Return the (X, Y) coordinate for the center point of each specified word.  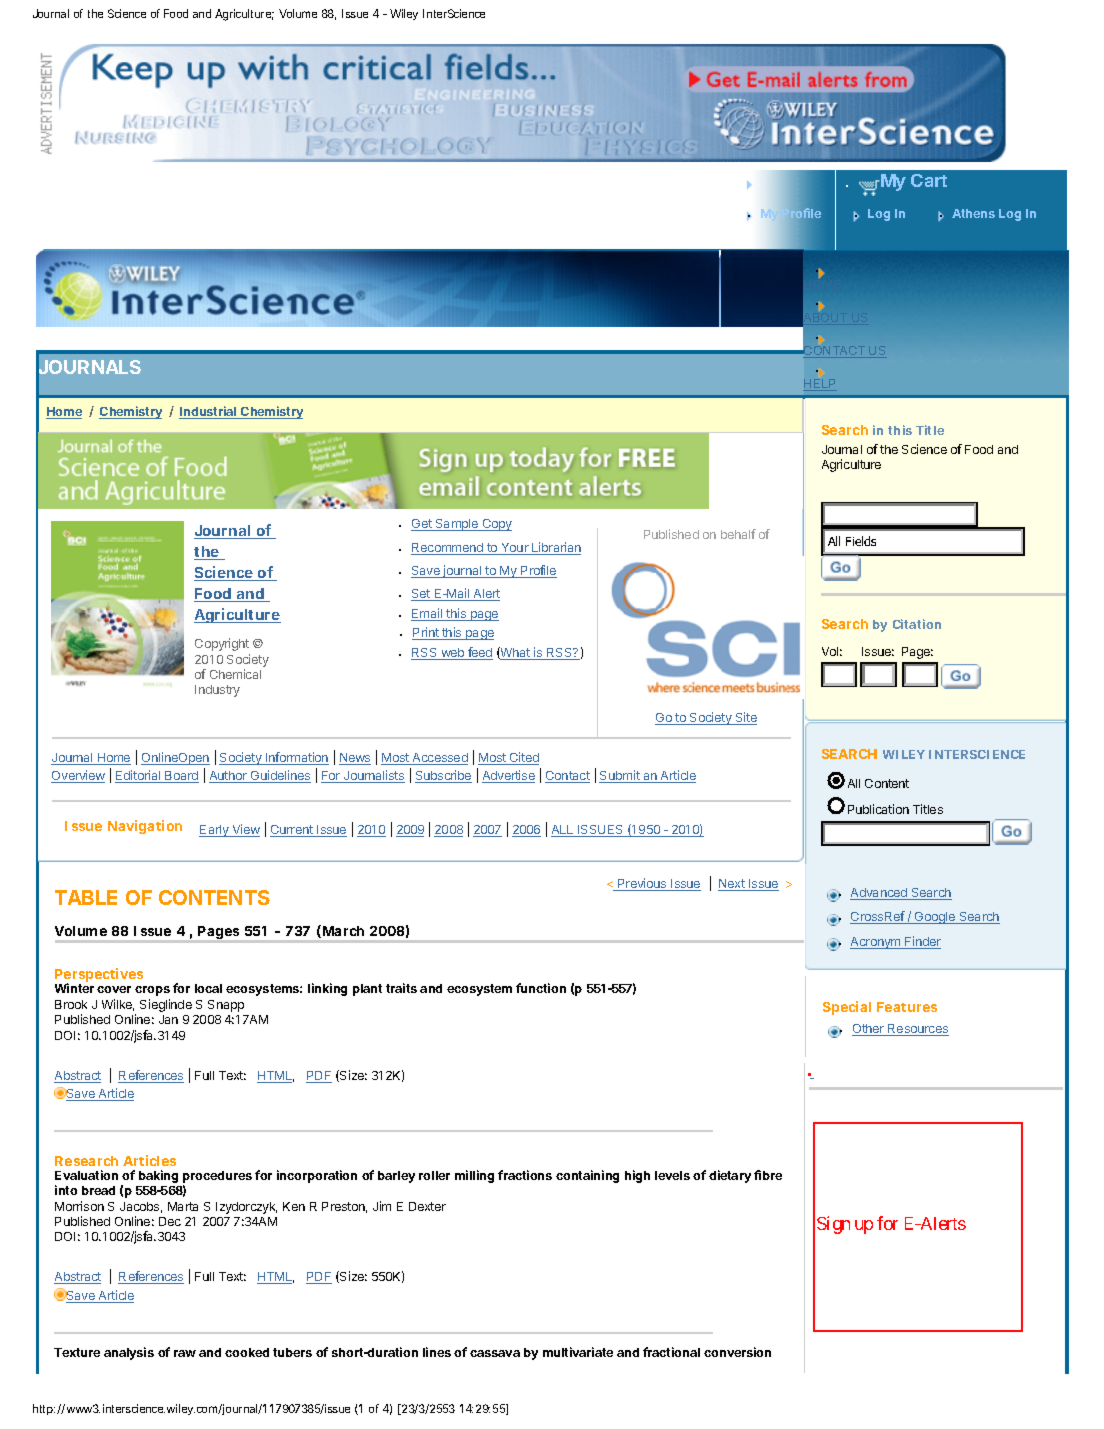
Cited (523, 758)
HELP (820, 385)
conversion (737, 1352)
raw (185, 1353)
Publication (878, 809)
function (541, 988)
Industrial (209, 412)
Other (869, 1030)
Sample (457, 525)
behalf (738, 534)
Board (181, 777)
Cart (929, 180)
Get (422, 525)
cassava (495, 1353)
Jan (168, 1019)
